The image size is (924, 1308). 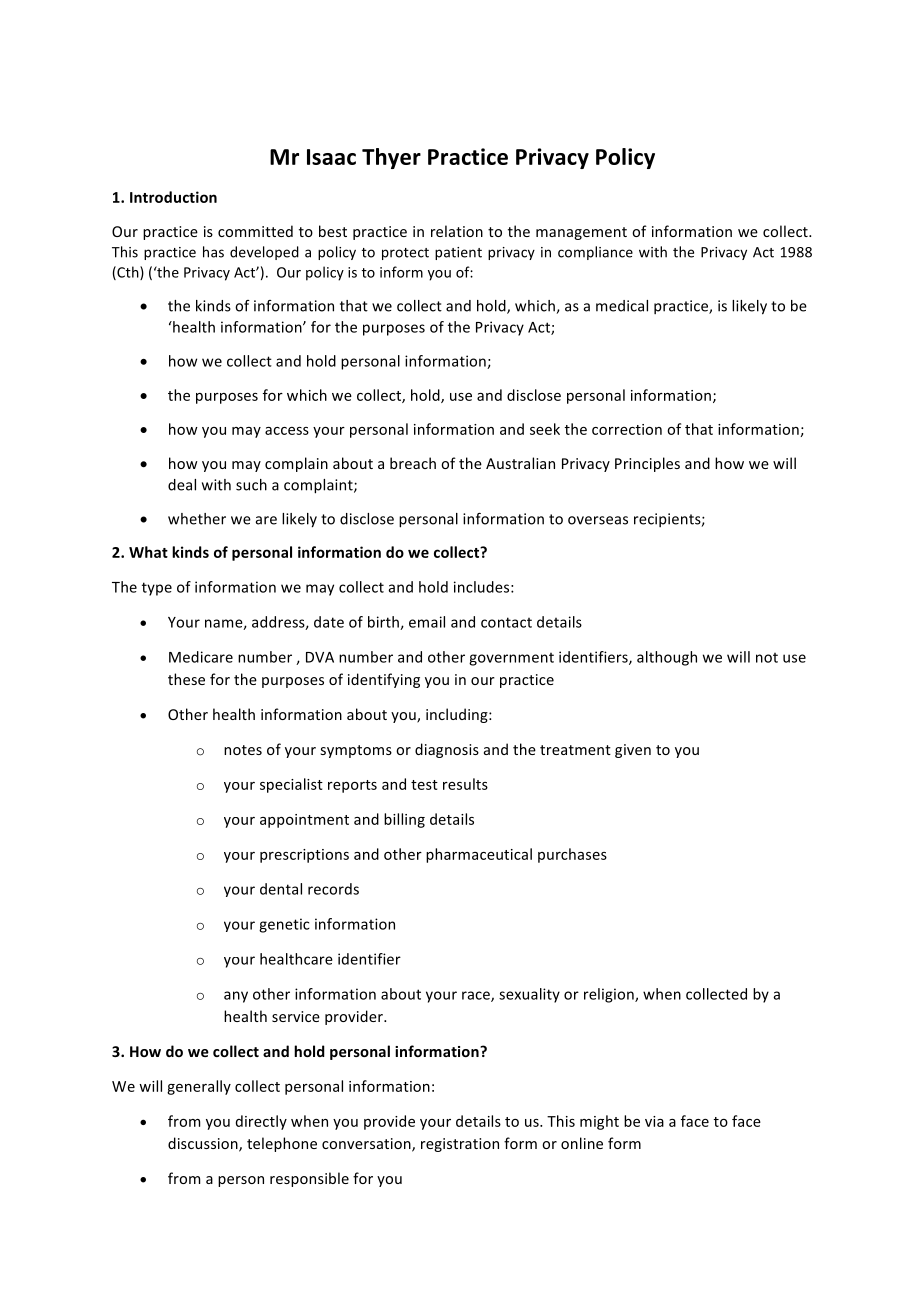 I want to click on Introduction, so click(x=173, y=197).
